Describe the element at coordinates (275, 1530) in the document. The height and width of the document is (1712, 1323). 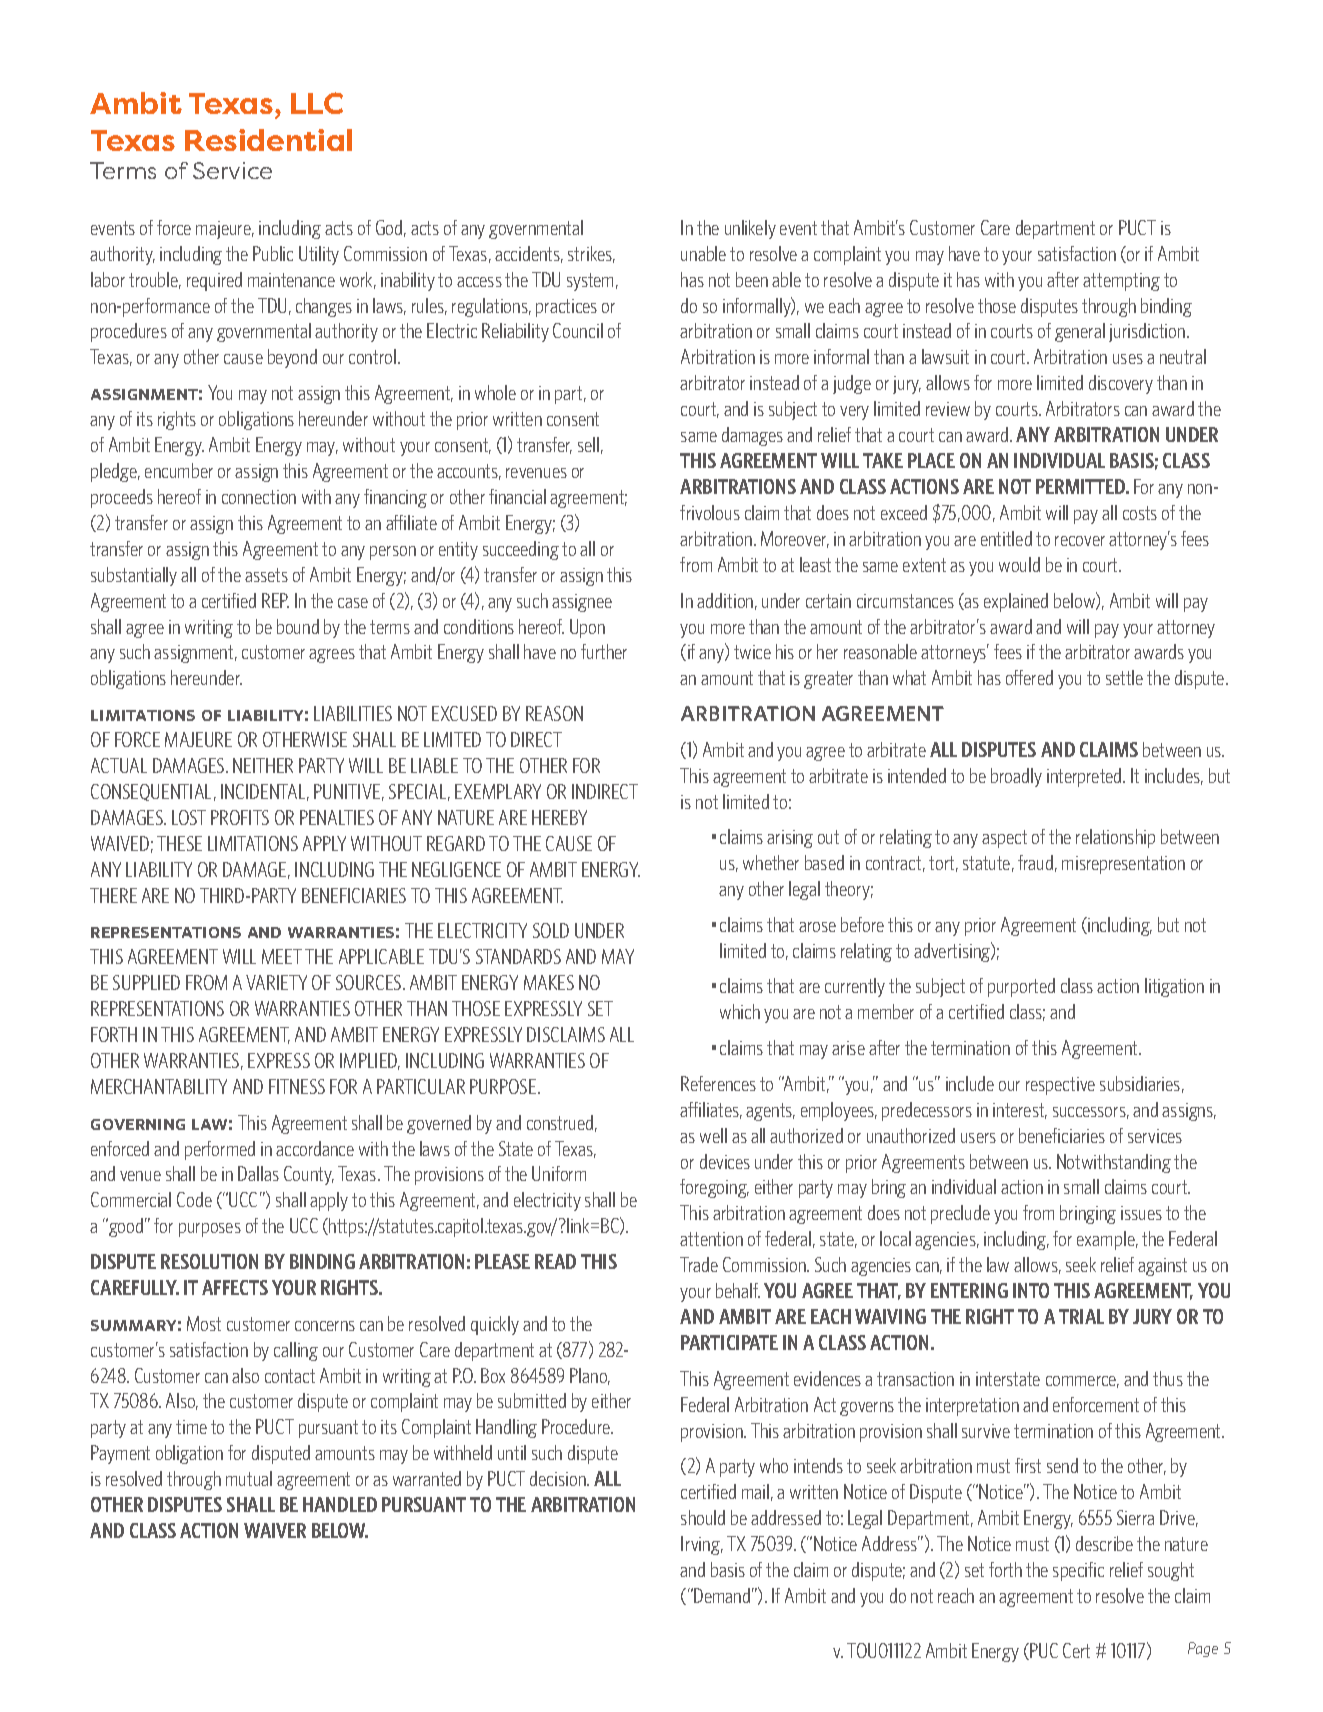
I see `WAIVER` at that location.
